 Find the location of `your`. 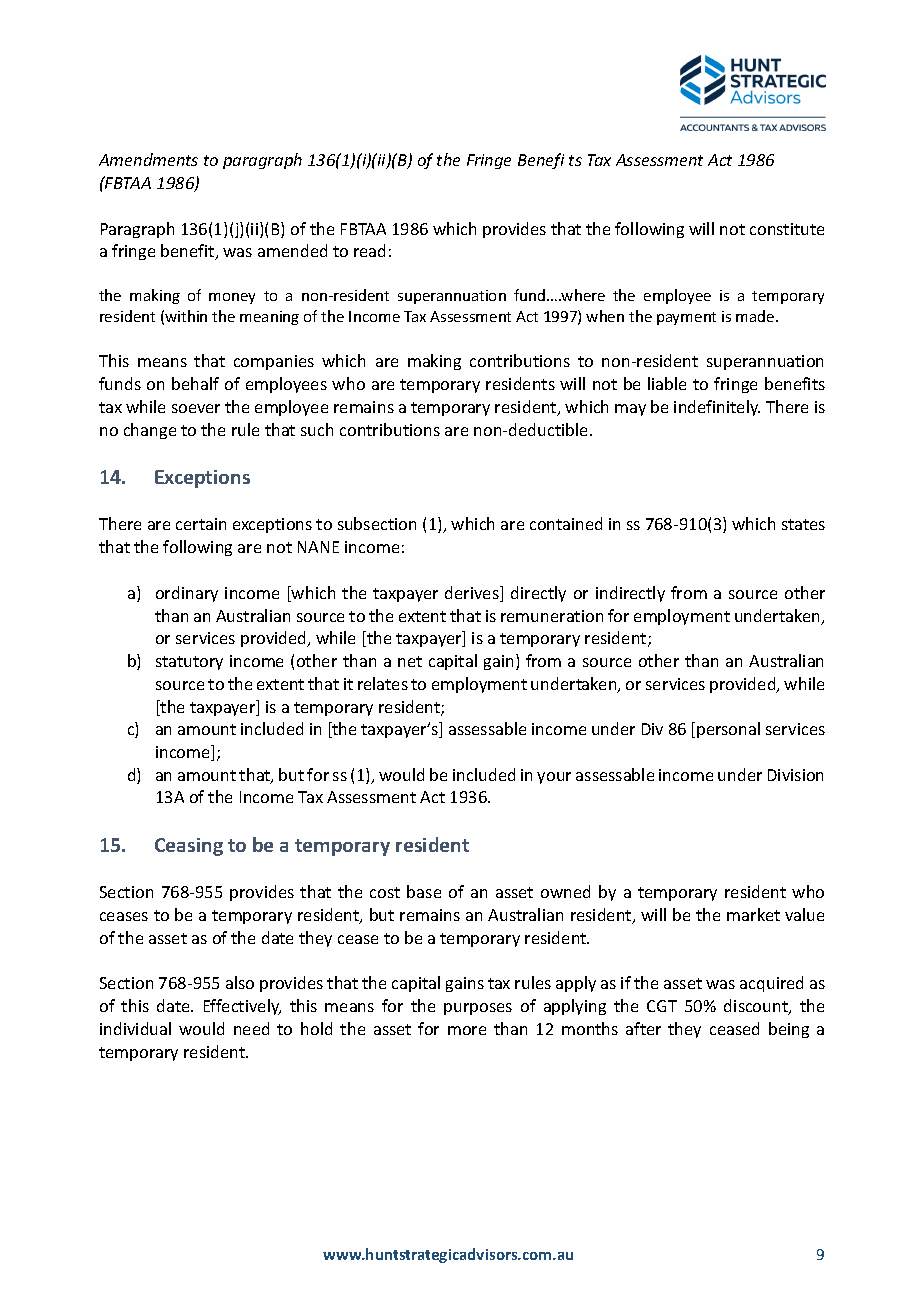

your is located at coordinates (554, 778).
